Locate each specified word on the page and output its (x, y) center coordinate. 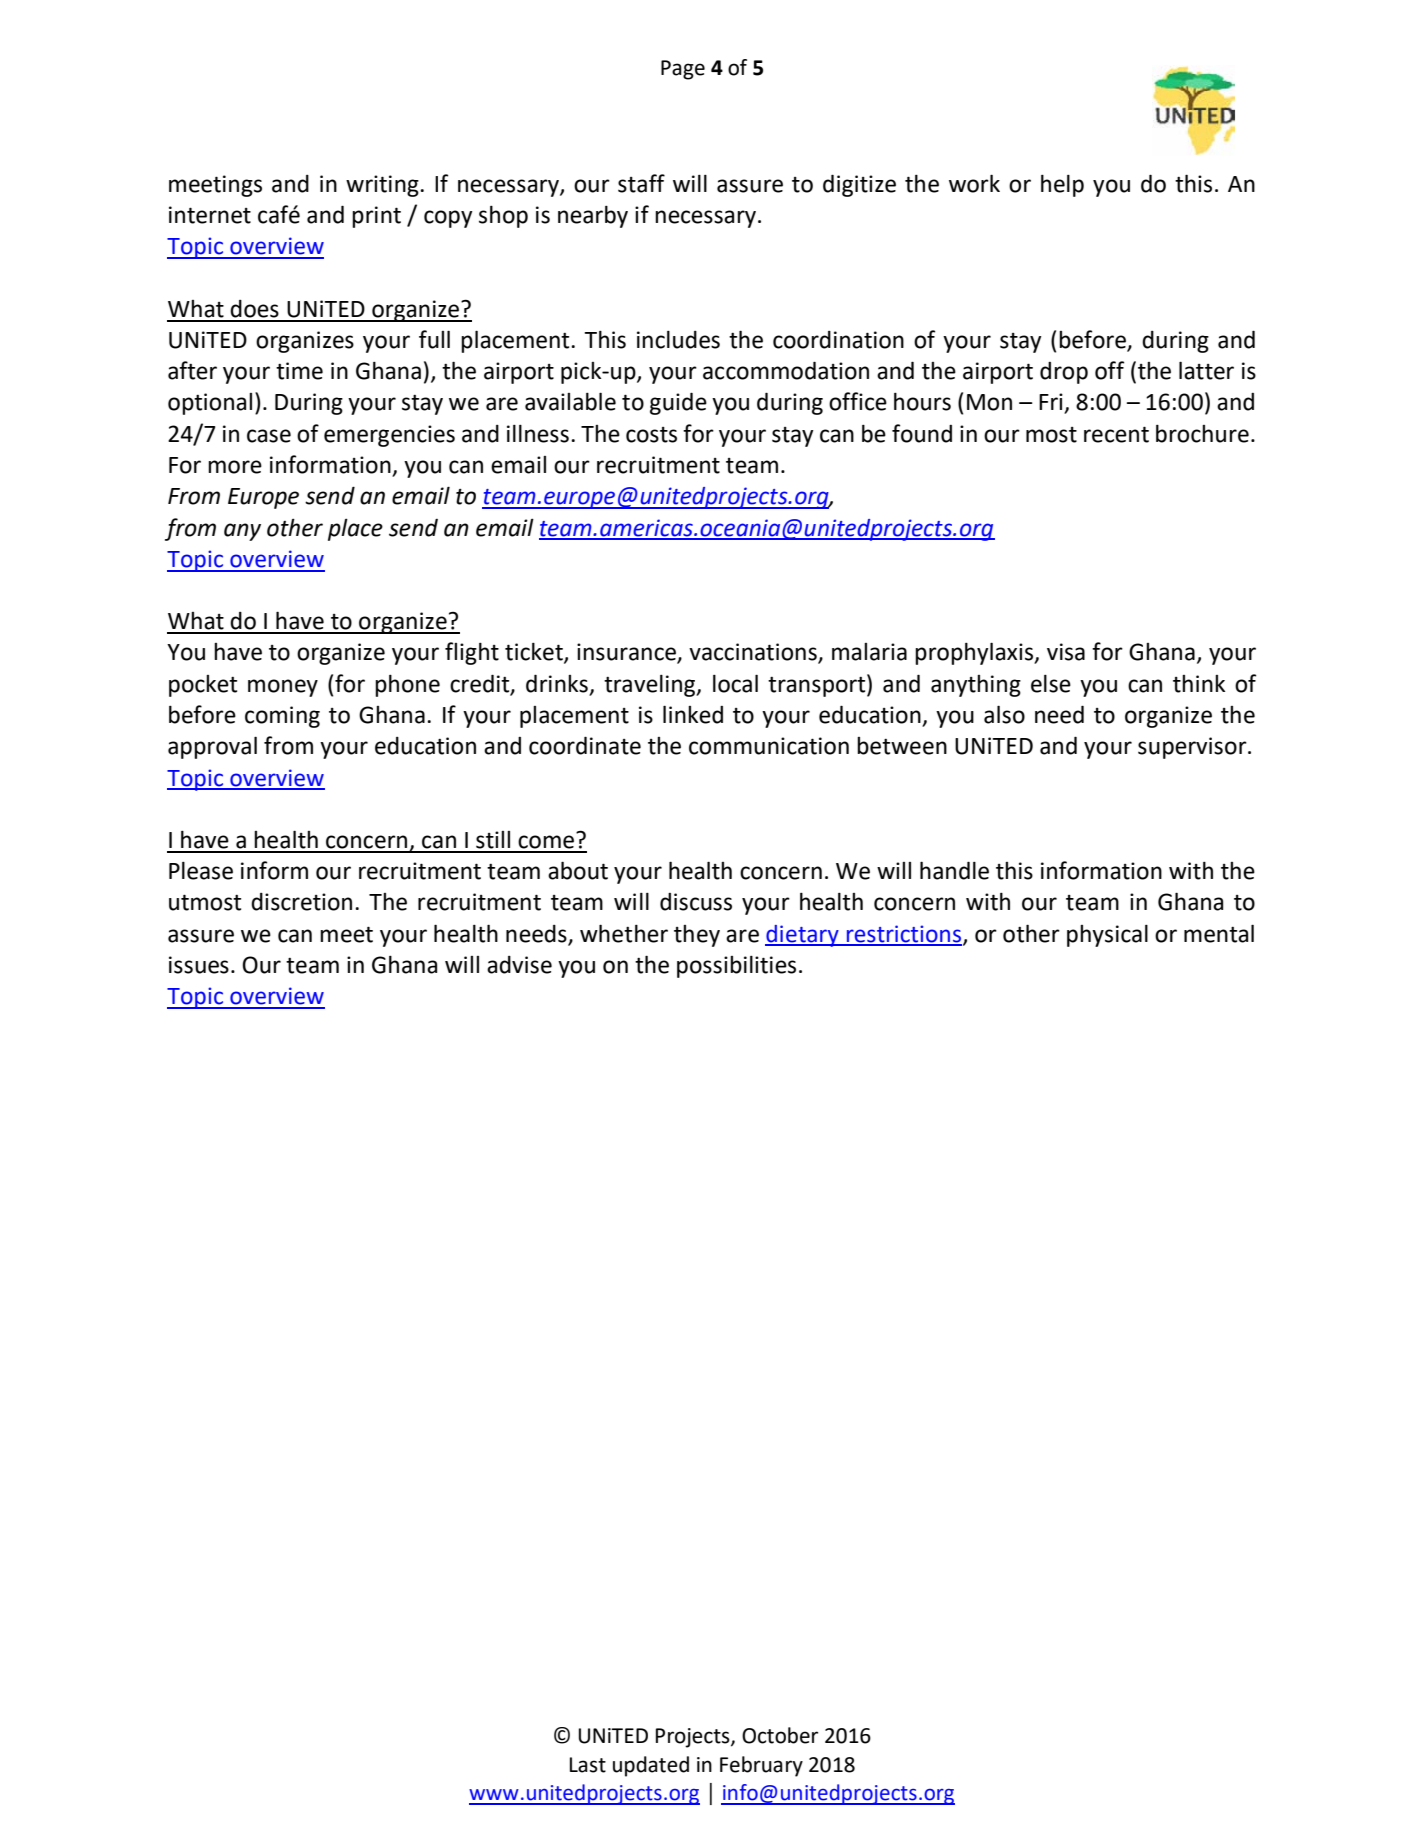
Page (683, 70)
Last (588, 1765)
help (1062, 185)
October (780, 1735)
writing (383, 186)
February (761, 1766)
